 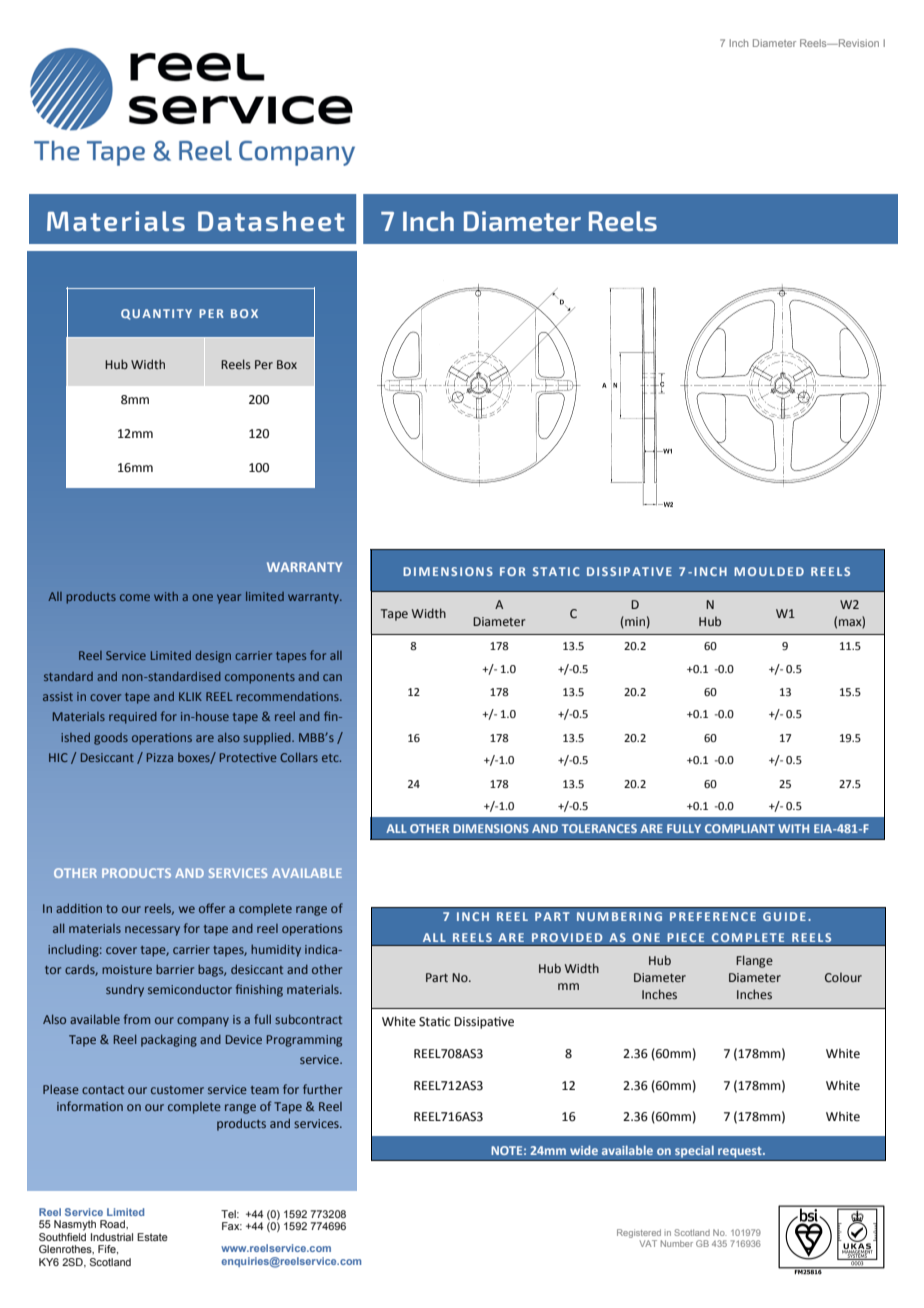 What do you see at coordinates (135, 597) in the image?
I see `come` at bounding box center [135, 597].
